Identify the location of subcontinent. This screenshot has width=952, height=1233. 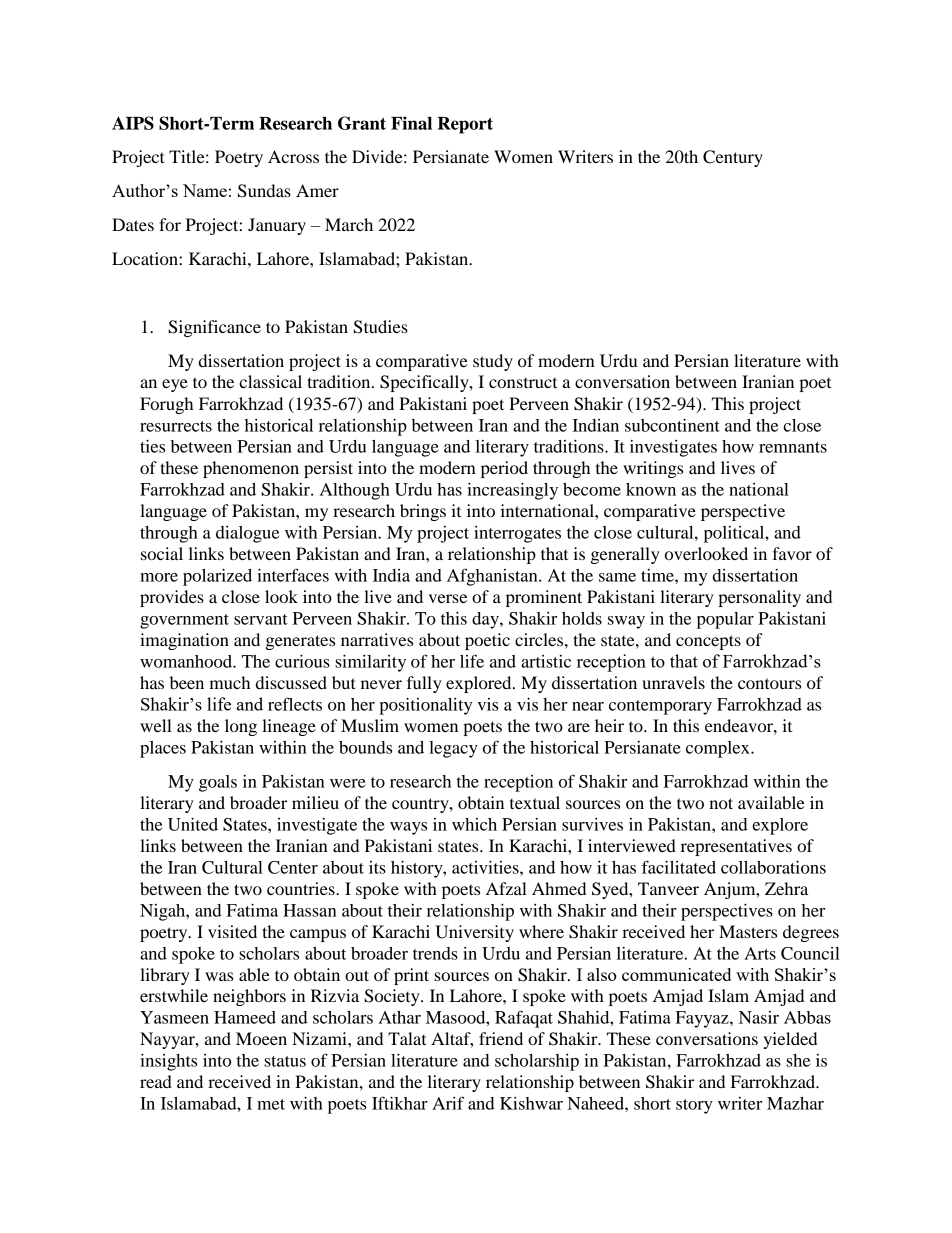
(672, 425).
